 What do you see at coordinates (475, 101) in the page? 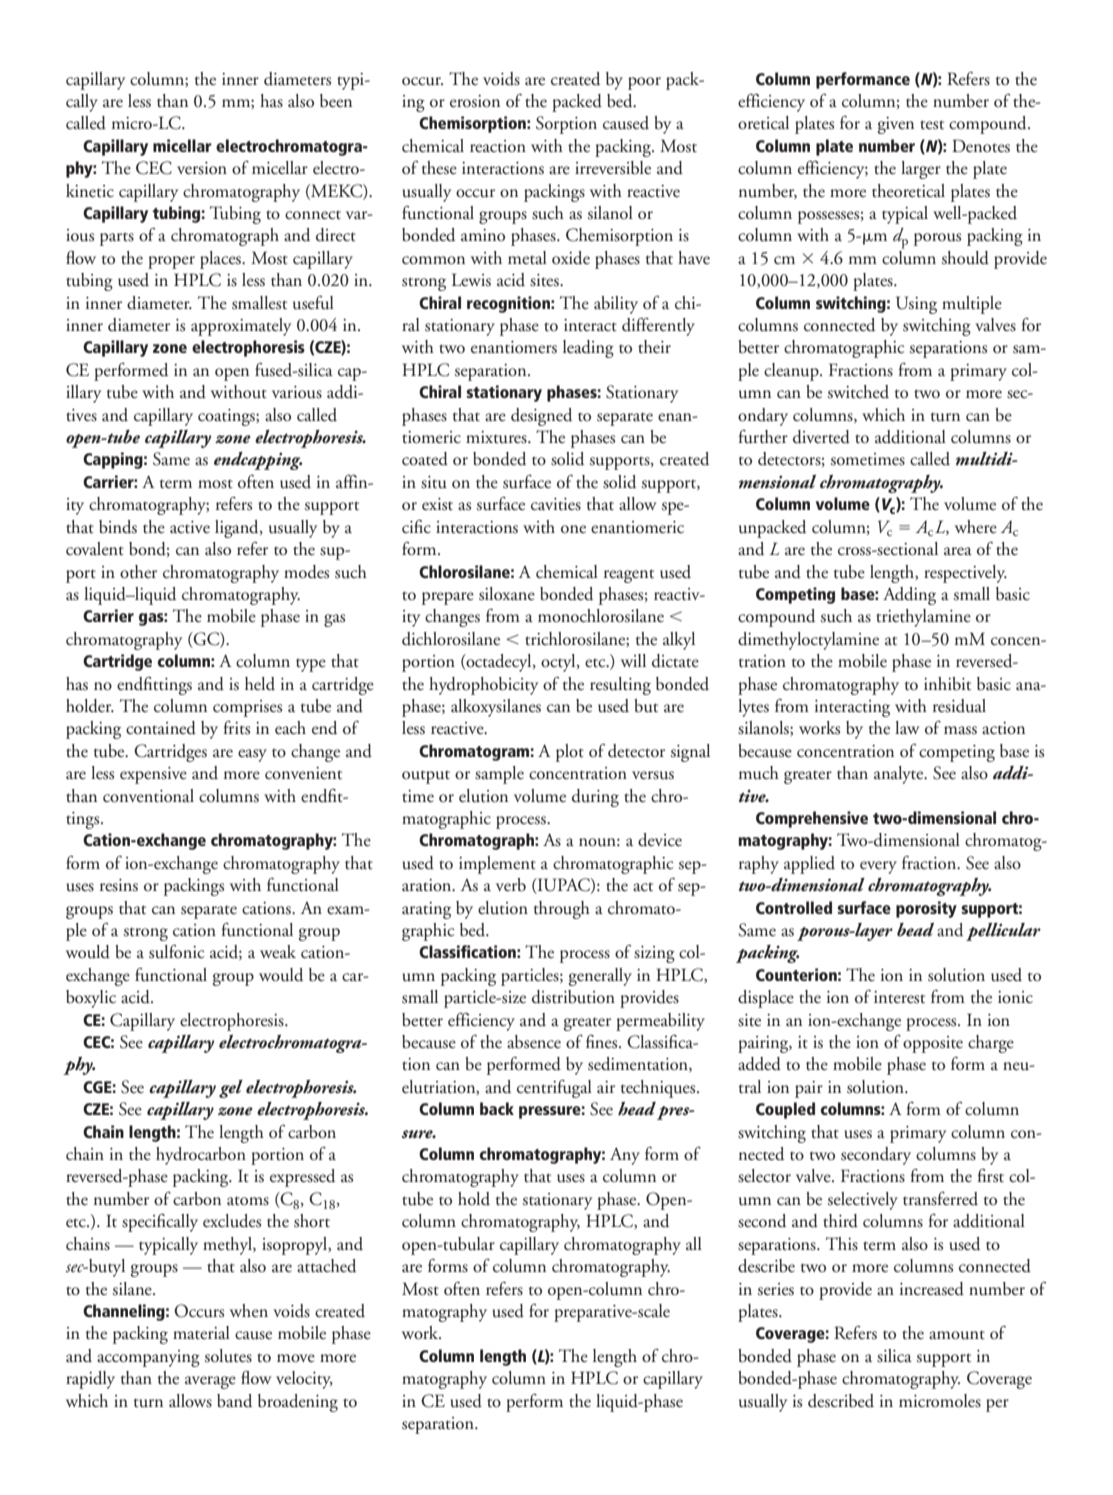
I see `erosion` at bounding box center [475, 101].
